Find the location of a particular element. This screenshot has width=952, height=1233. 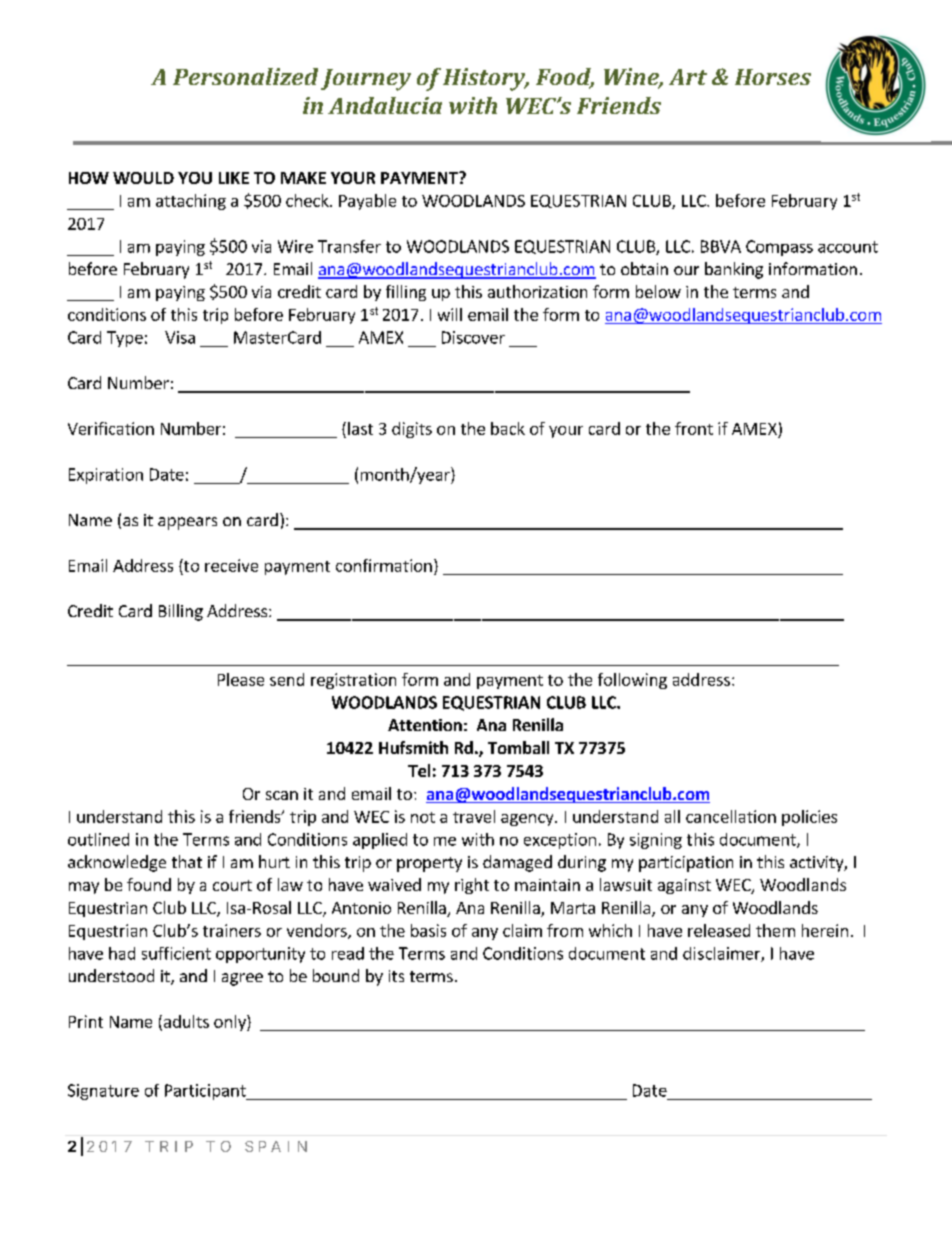

Attention is located at coordinates (425, 725).
